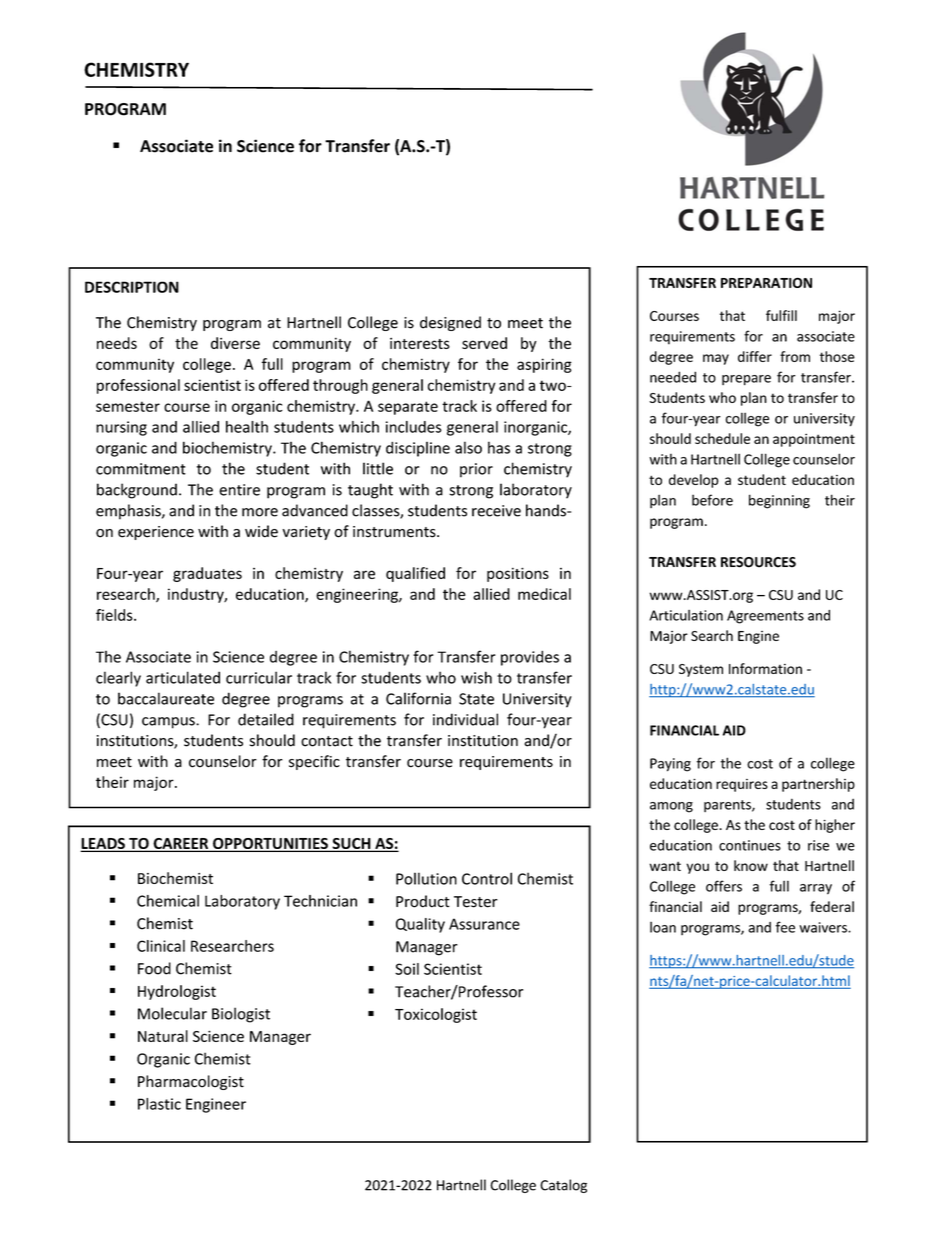  What do you see at coordinates (781, 315) in the image?
I see `fulfill` at bounding box center [781, 315].
